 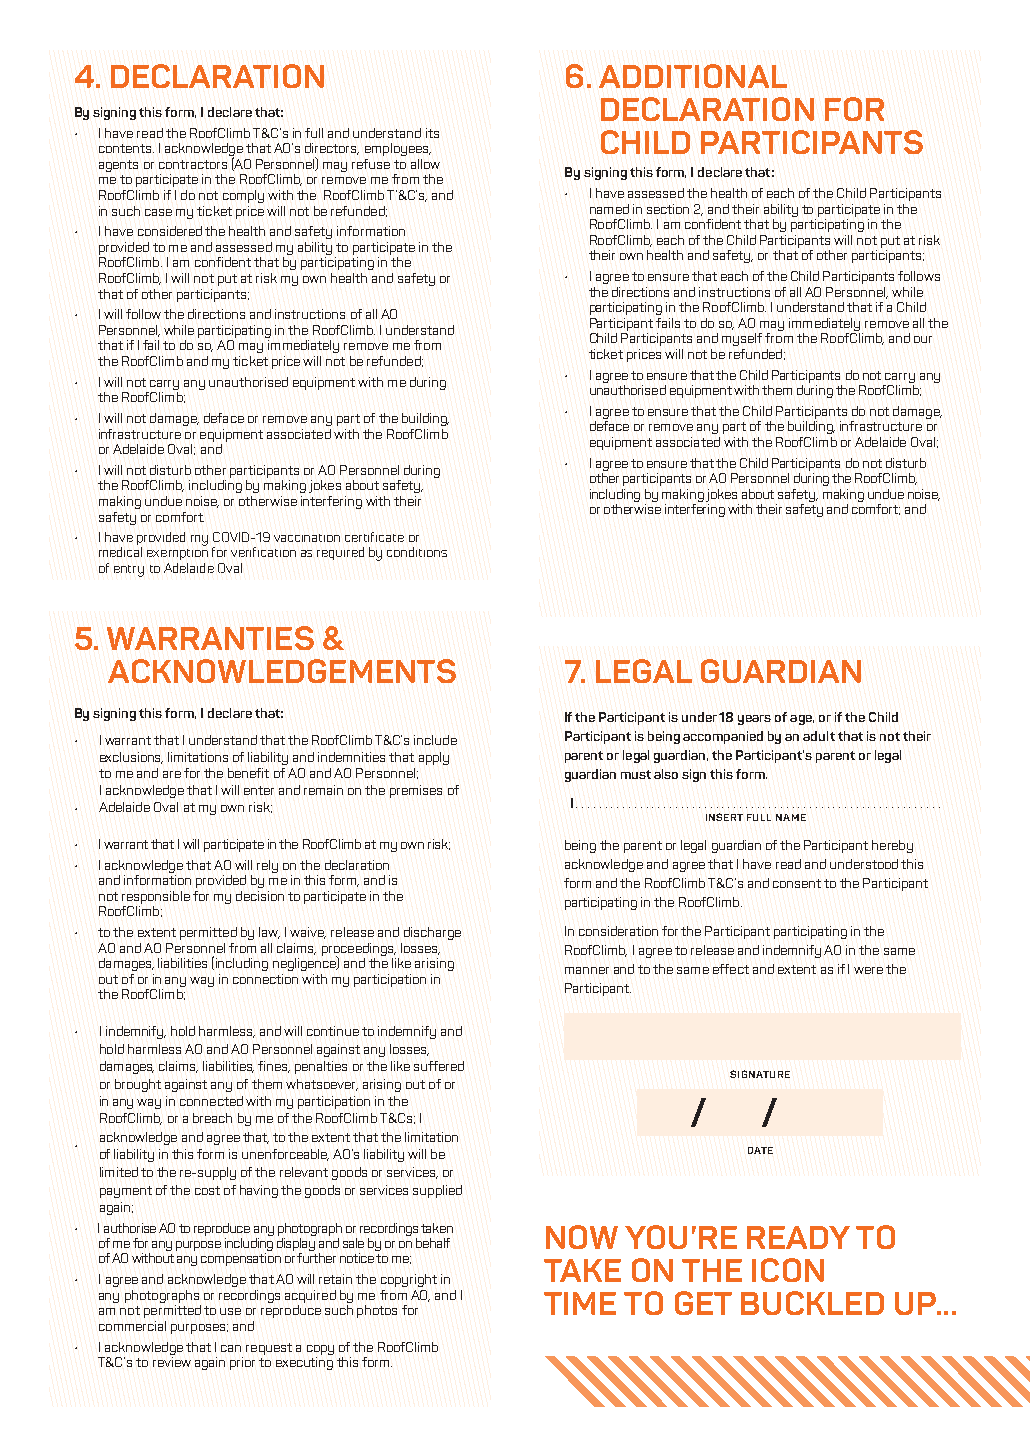 I want to click on exemption, so click(x=177, y=552).
